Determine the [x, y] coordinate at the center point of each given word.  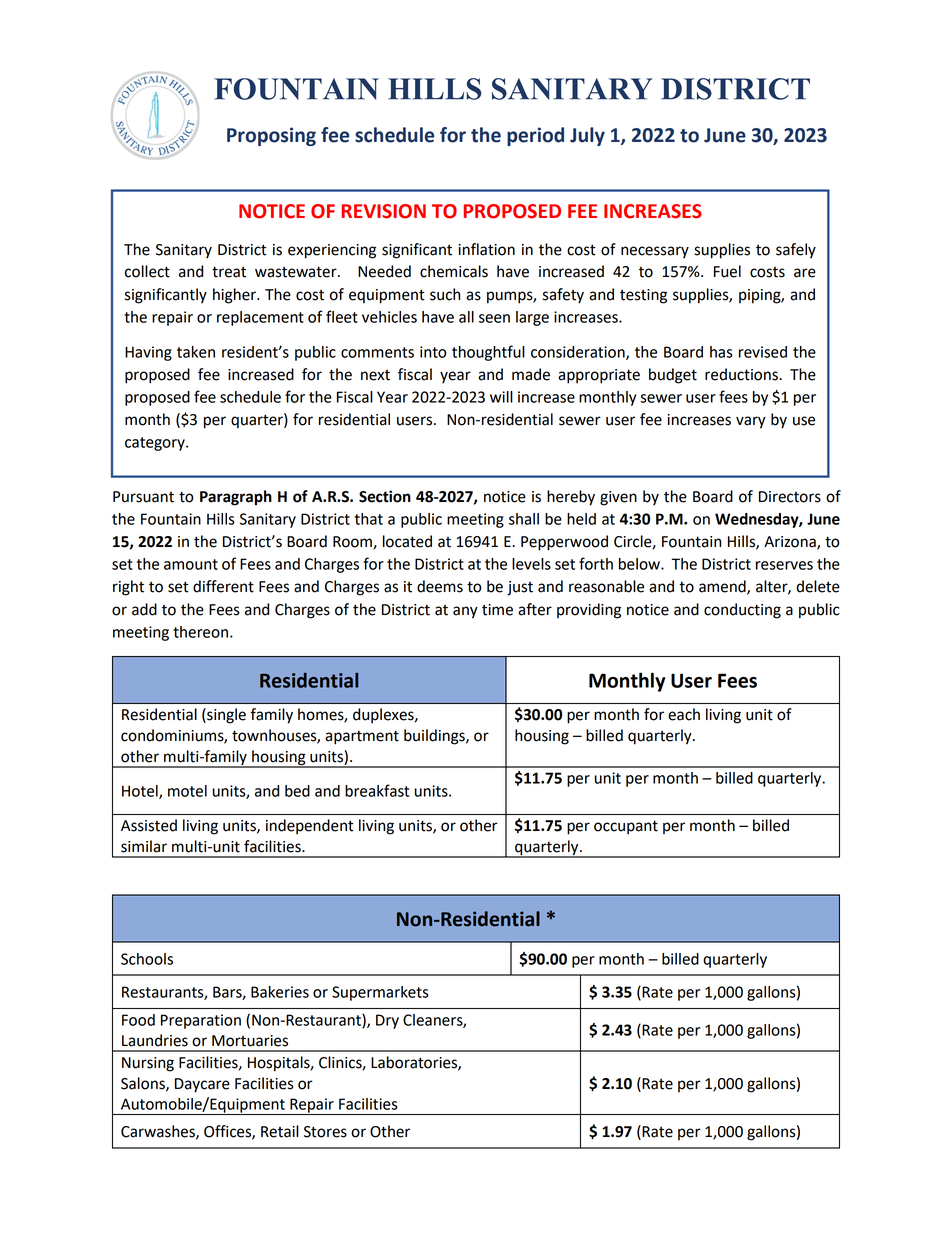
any [465, 612]
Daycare [202, 1085]
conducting [742, 611]
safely [796, 251]
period [535, 136]
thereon [200, 632]
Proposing [271, 136]
